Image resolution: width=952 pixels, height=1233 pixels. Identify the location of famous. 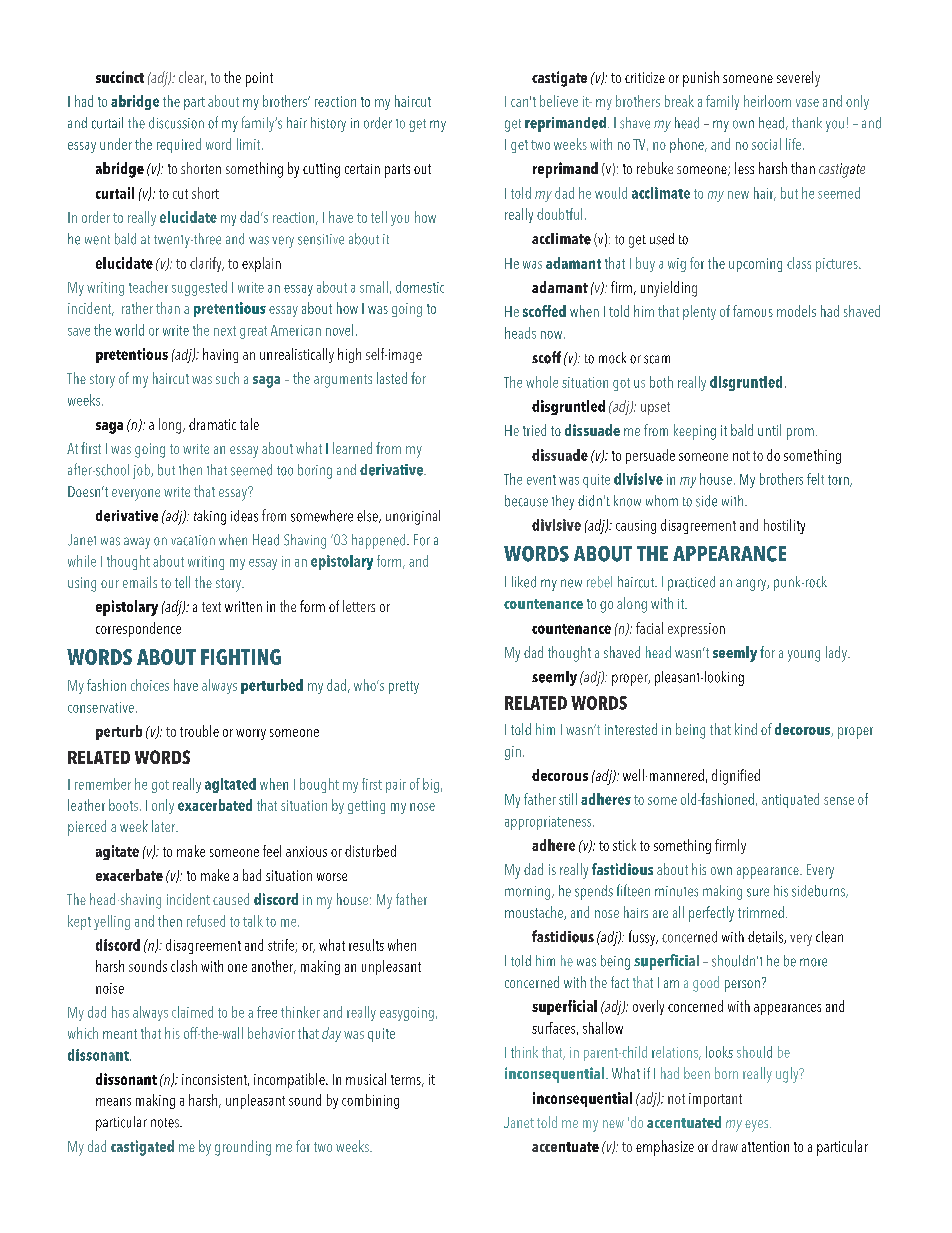
(753, 311).
